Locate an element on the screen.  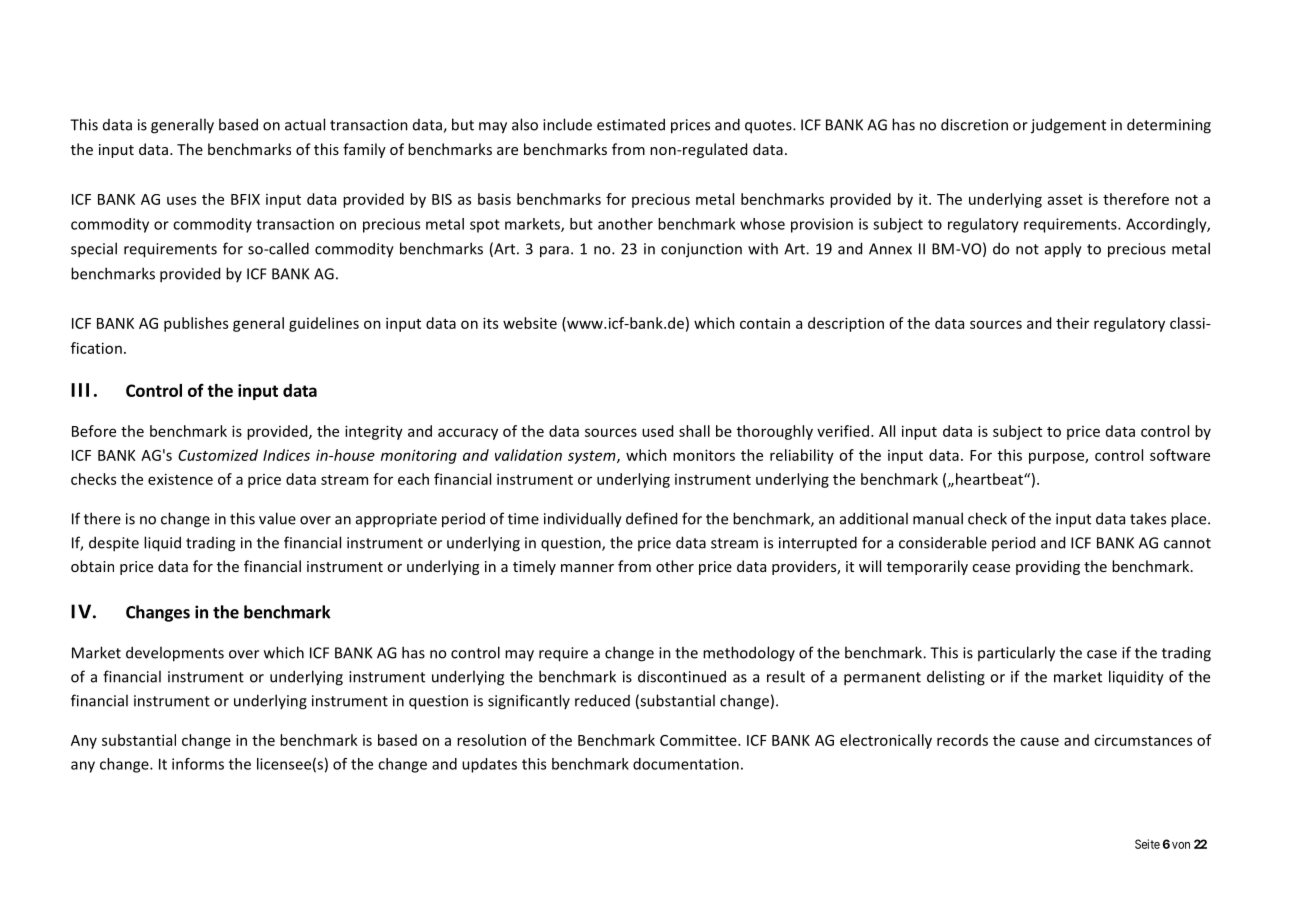
system is located at coordinates (593, 457).
